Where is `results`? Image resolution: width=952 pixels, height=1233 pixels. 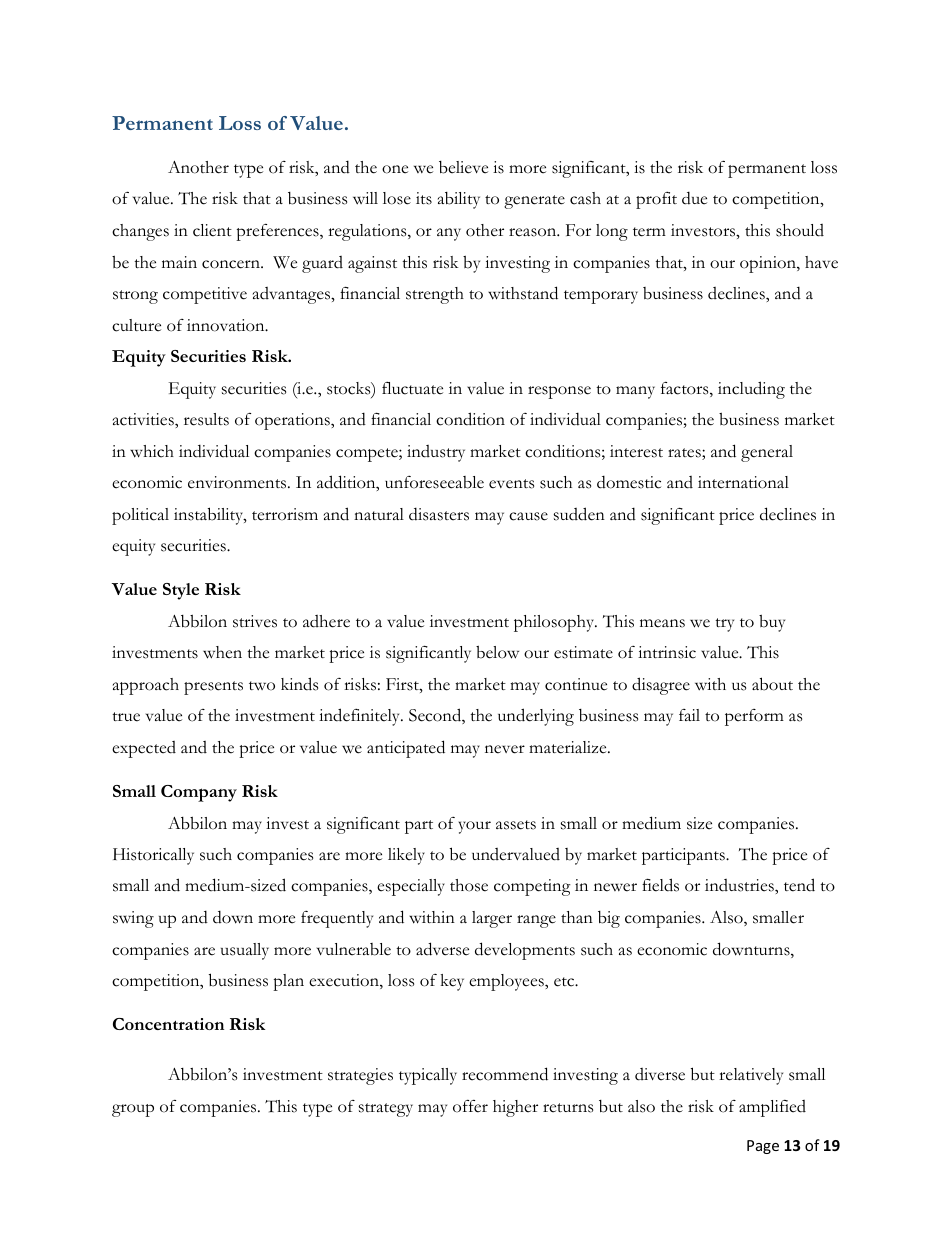 results is located at coordinates (206, 419).
